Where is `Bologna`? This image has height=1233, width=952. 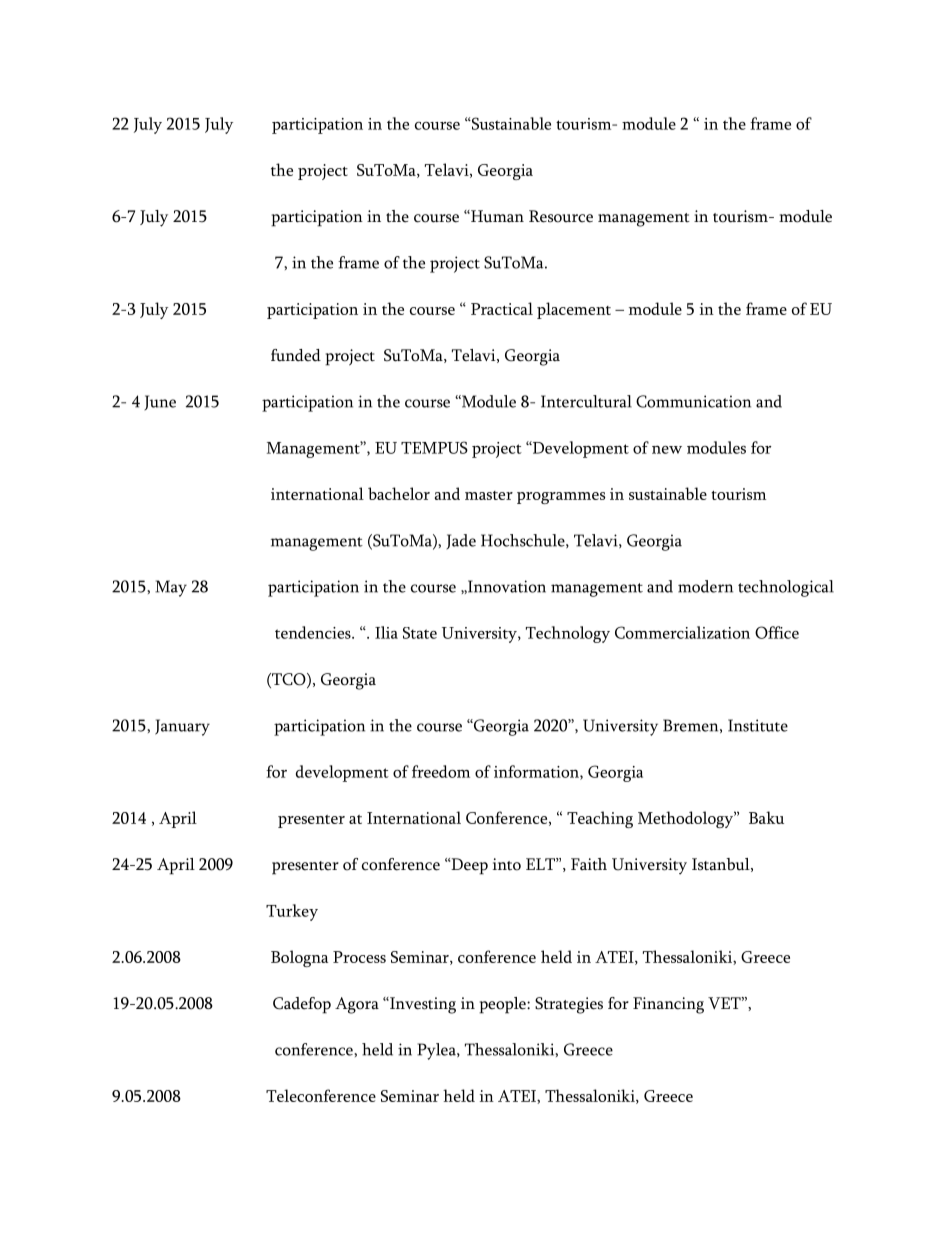
Bologna is located at coordinates (299, 958).
